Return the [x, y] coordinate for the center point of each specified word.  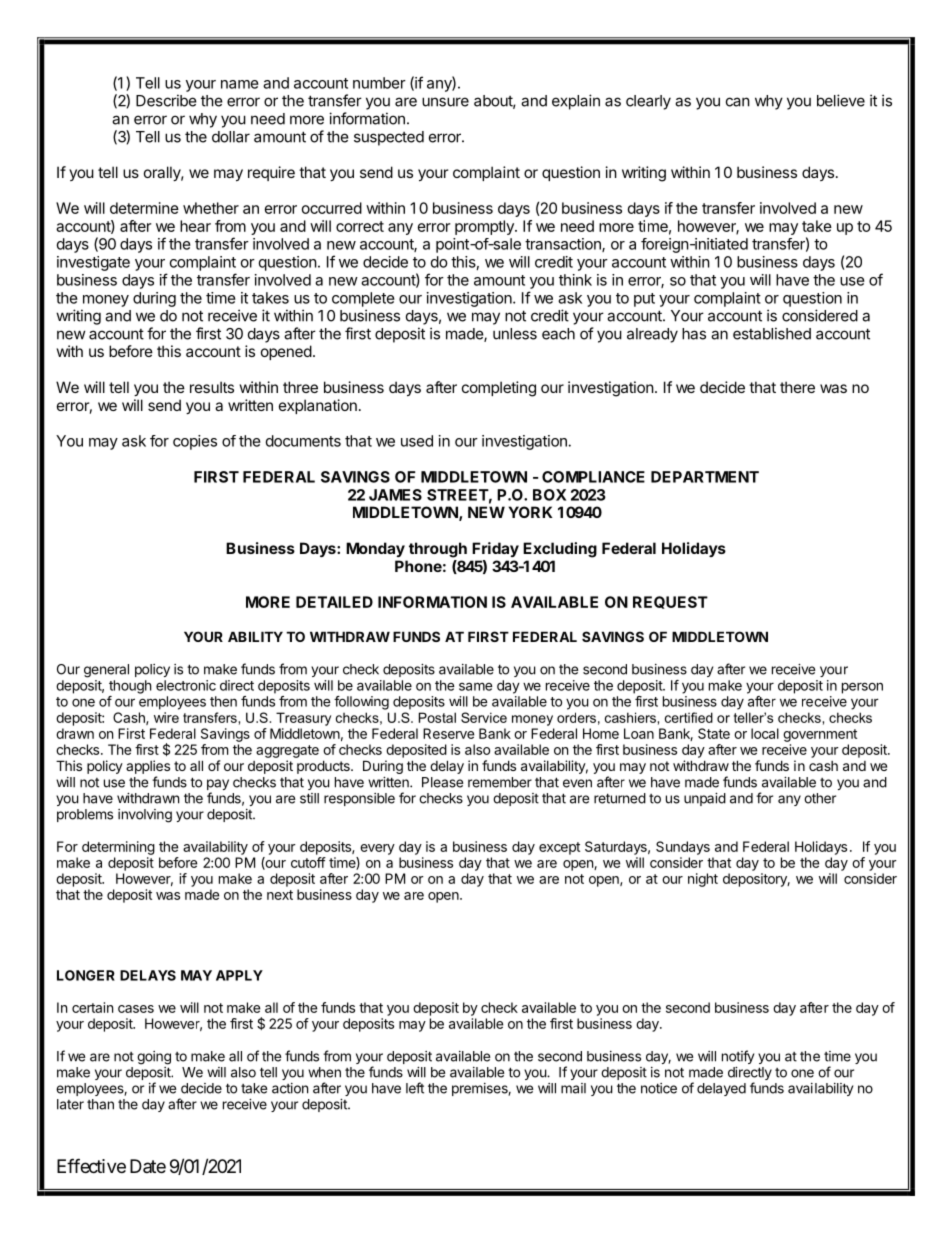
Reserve [448, 733]
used [417, 441]
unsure [445, 102]
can [738, 102]
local [765, 733]
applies [148, 767]
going [154, 1058]
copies [195, 442]
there [797, 387]
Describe [166, 100]
